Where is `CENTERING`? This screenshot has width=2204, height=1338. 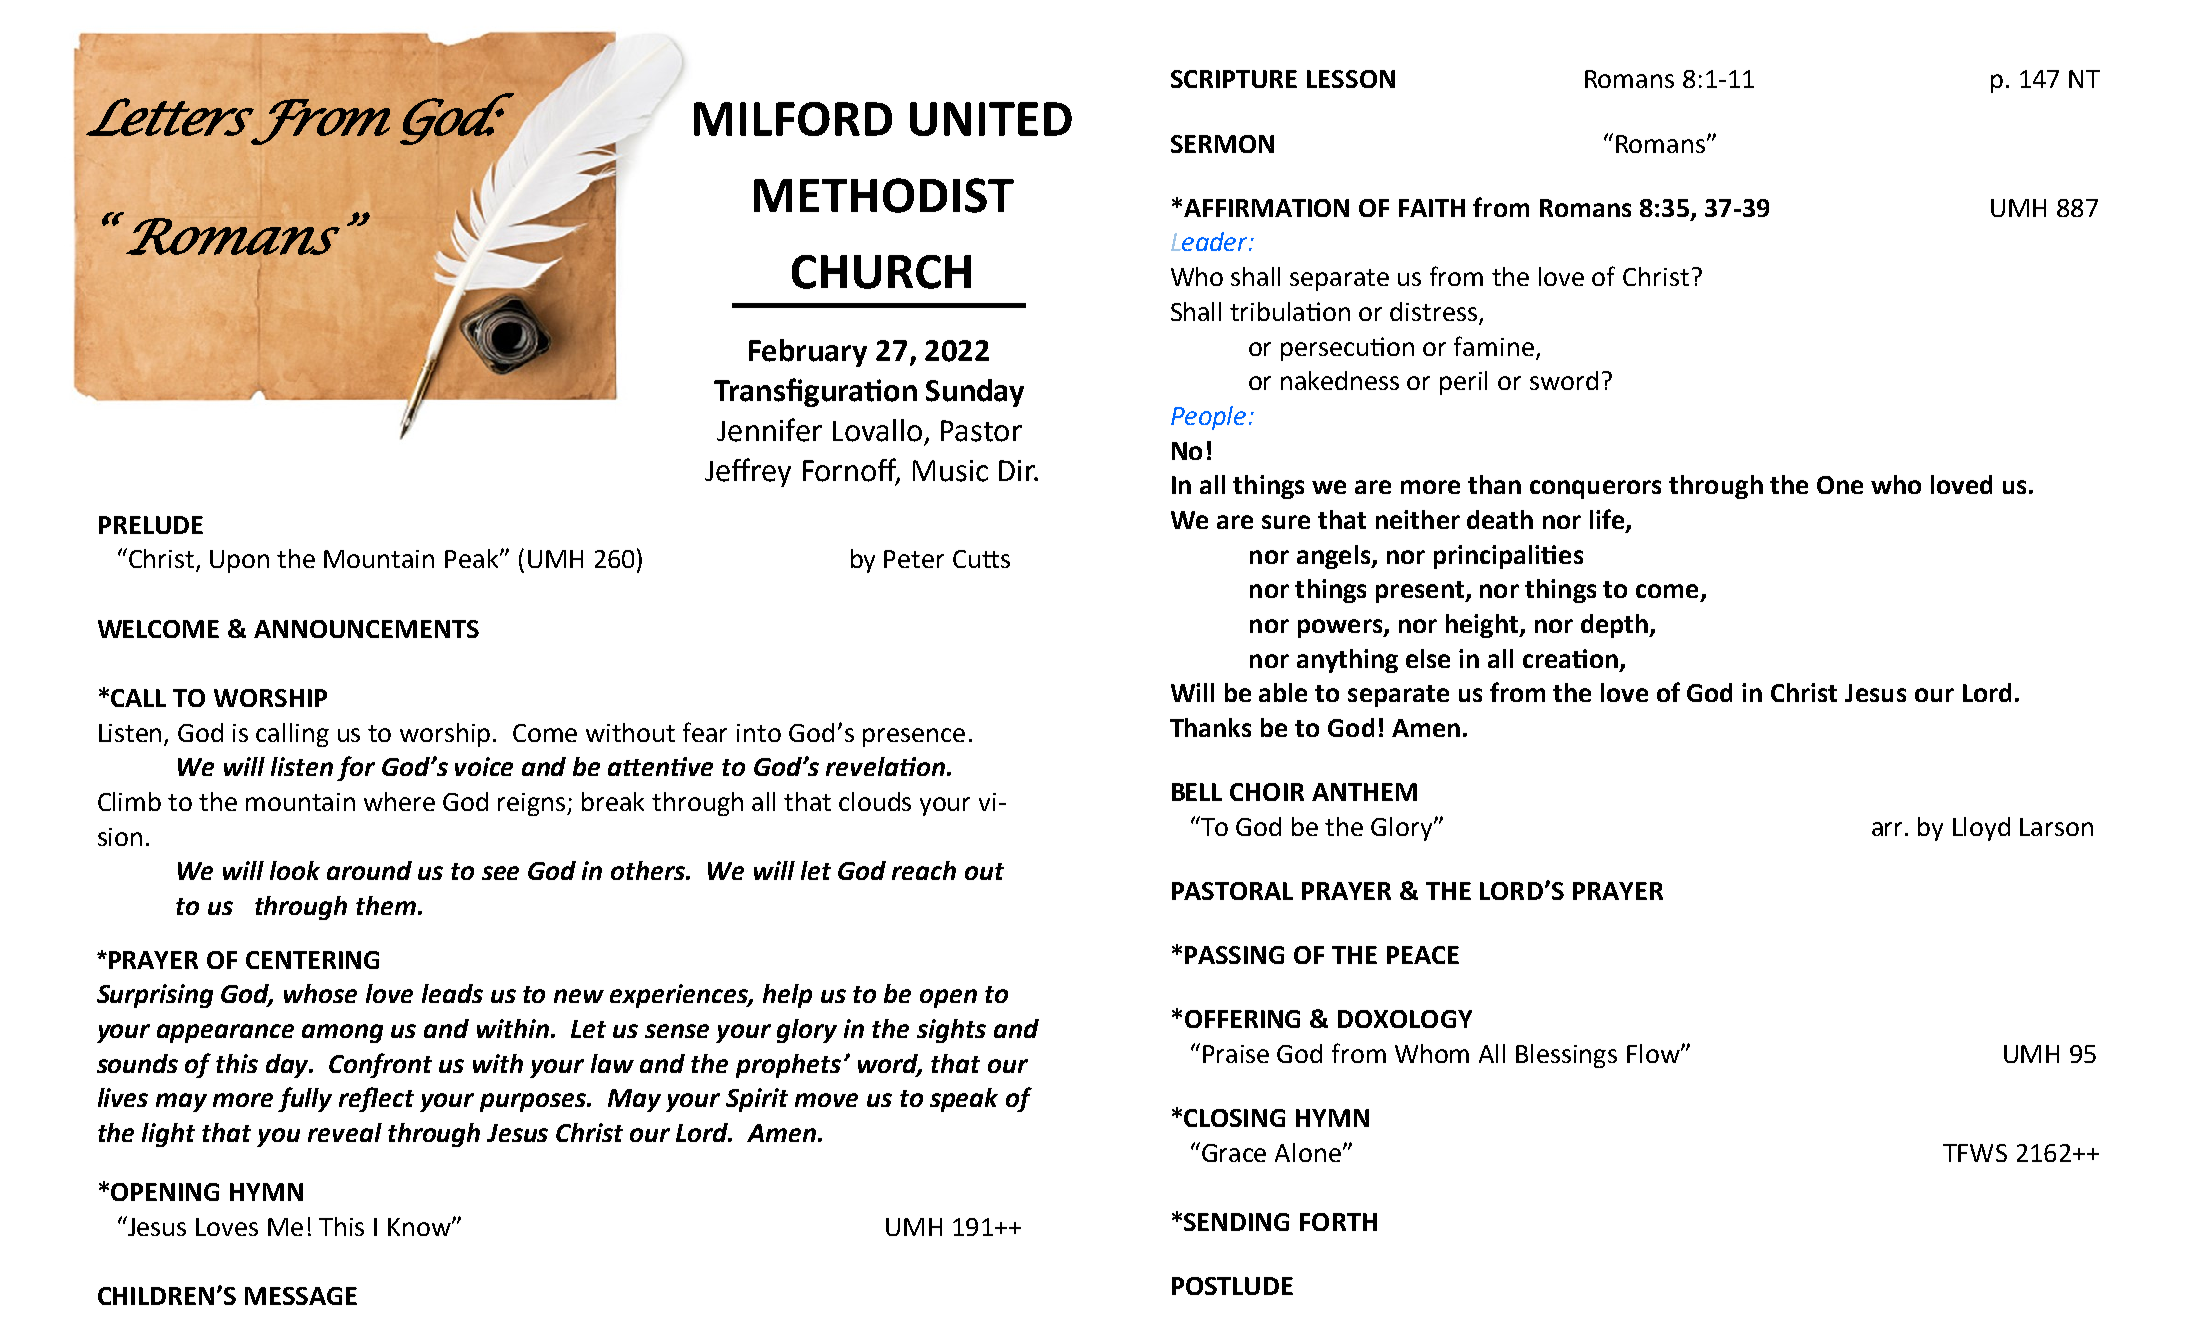 CENTERING is located at coordinates (312, 960).
